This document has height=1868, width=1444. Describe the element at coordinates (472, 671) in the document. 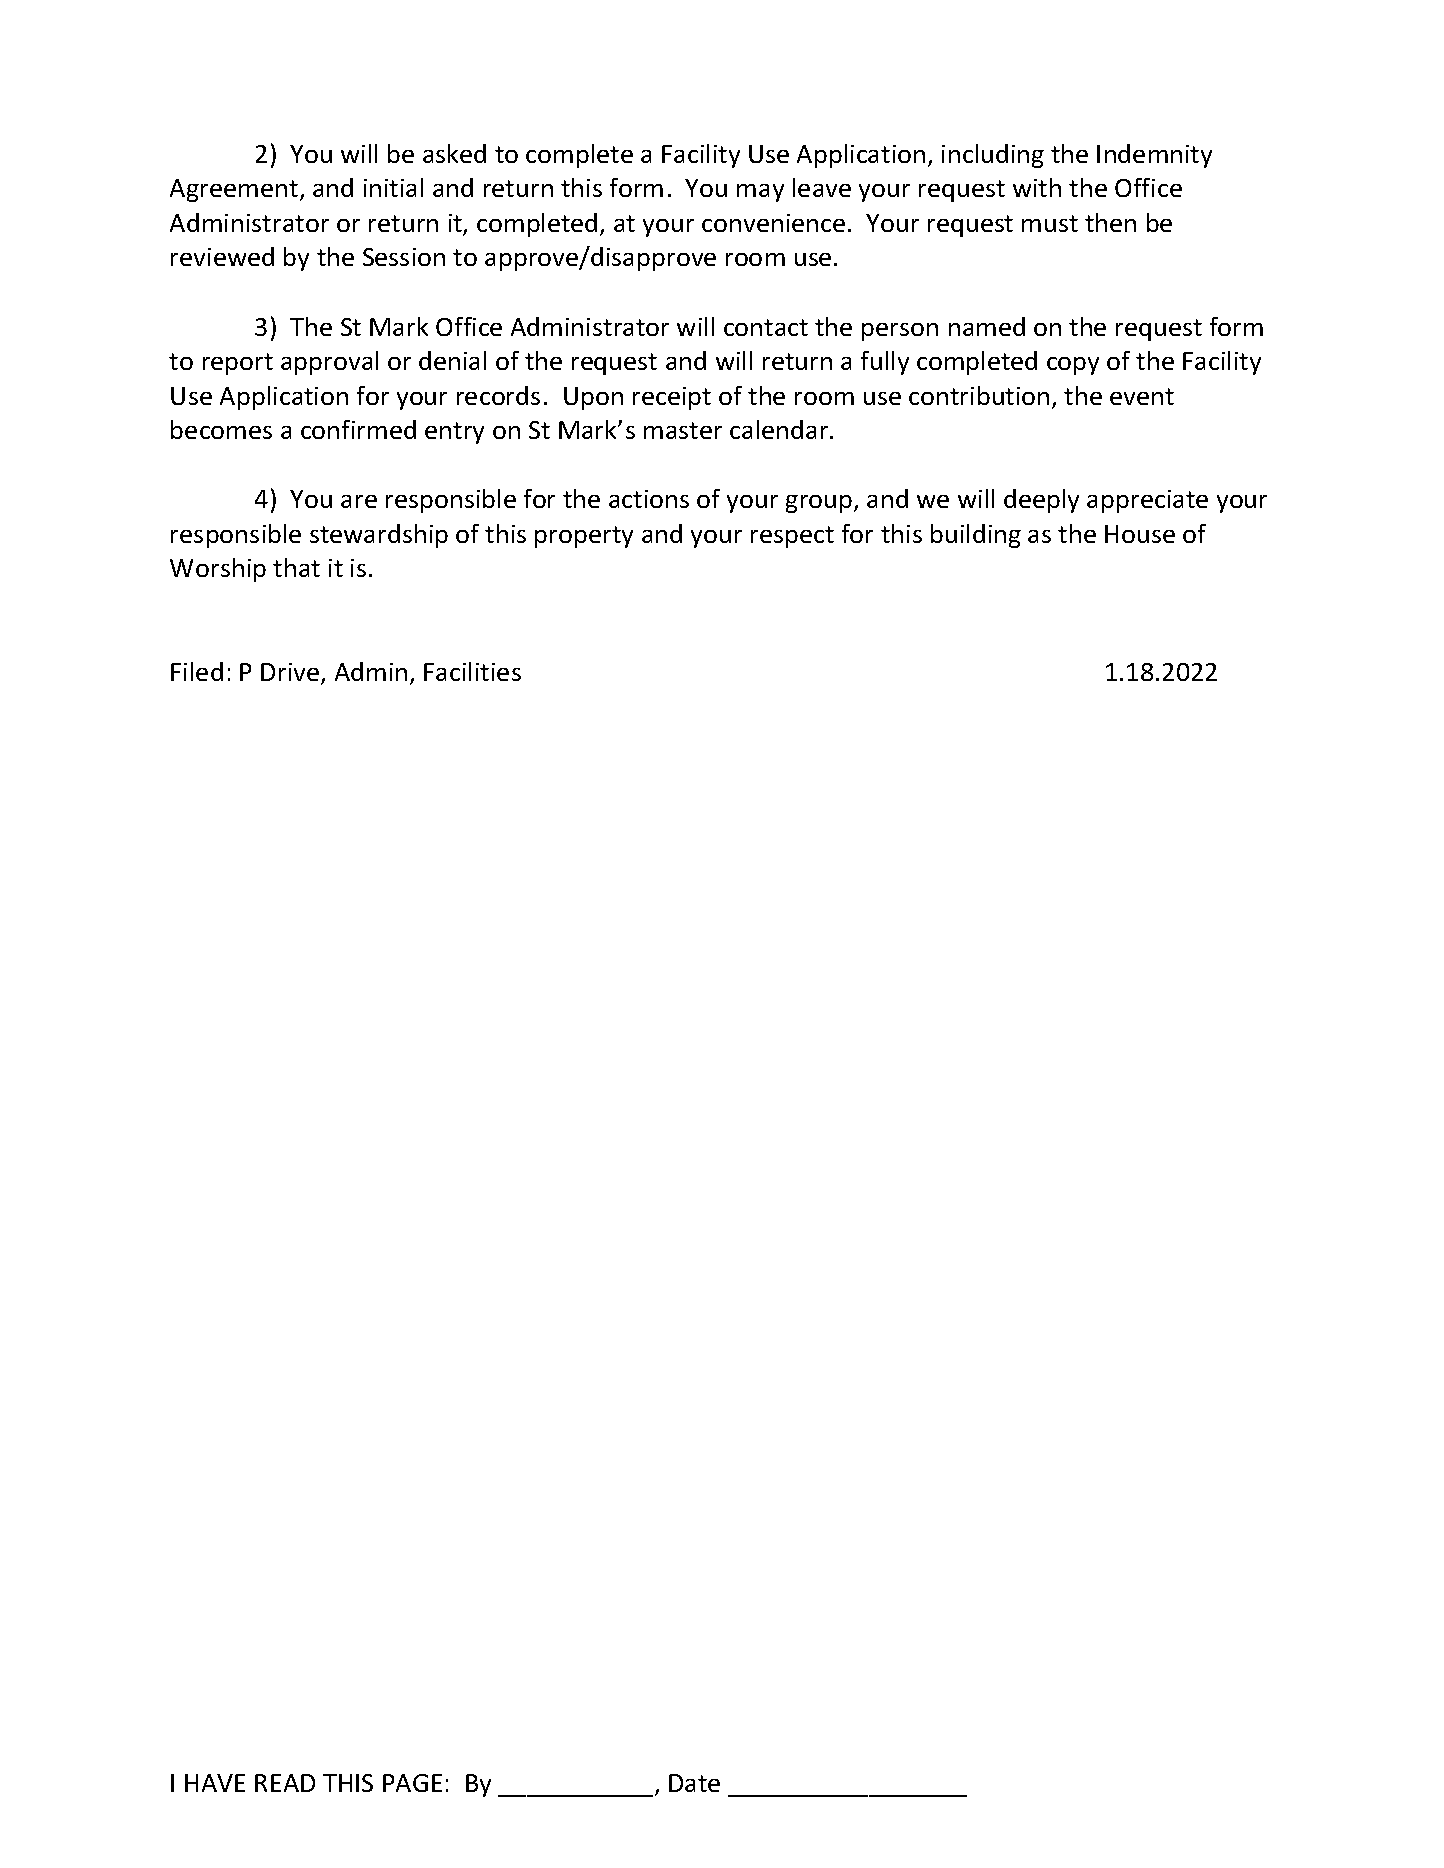

I see `Facilities` at that location.
